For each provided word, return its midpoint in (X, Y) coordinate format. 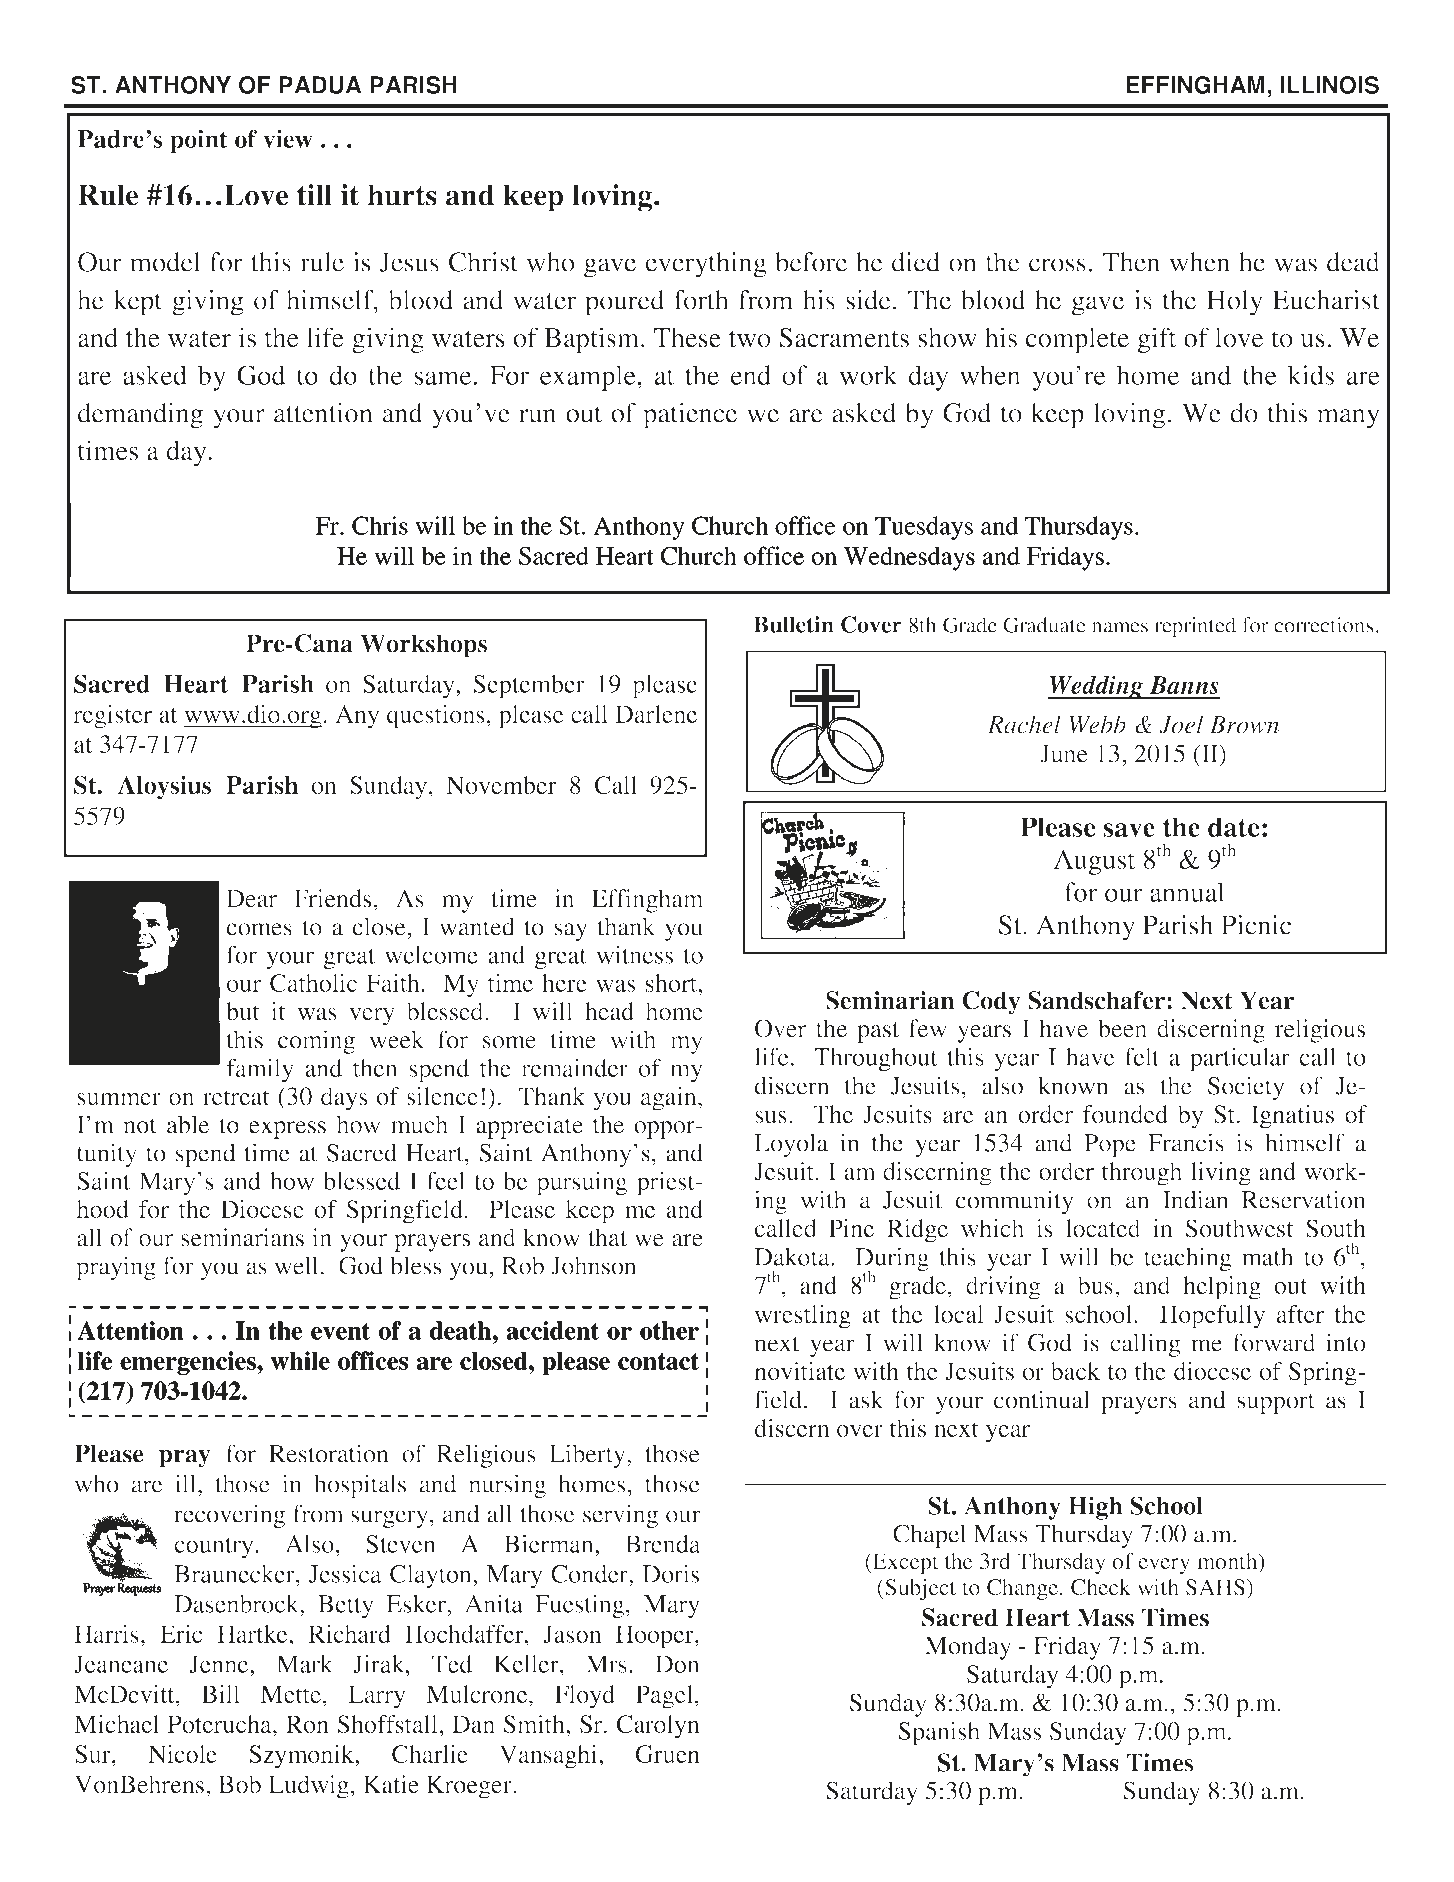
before (811, 262)
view (288, 138)
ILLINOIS (1329, 85)
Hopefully (1212, 1317)
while (300, 1360)
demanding (140, 416)
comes (259, 929)
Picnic (1256, 925)
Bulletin (794, 624)
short (672, 983)
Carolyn (658, 1727)
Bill (221, 1694)
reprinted (1195, 627)
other (669, 1330)
